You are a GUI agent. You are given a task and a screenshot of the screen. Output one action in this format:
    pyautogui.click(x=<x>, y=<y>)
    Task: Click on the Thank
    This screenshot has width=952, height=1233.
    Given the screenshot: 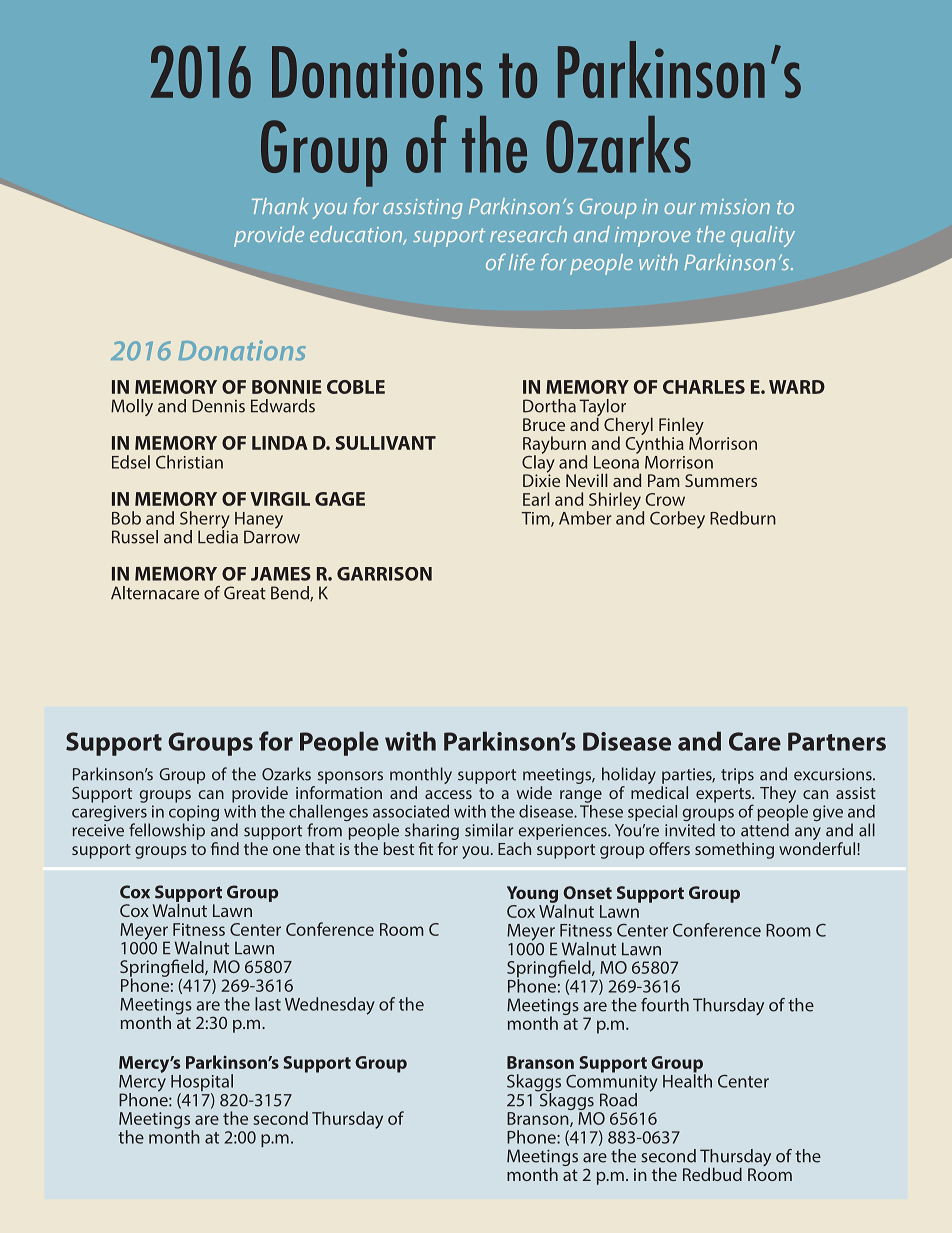 What is the action you would take?
    pyautogui.click(x=280, y=206)
